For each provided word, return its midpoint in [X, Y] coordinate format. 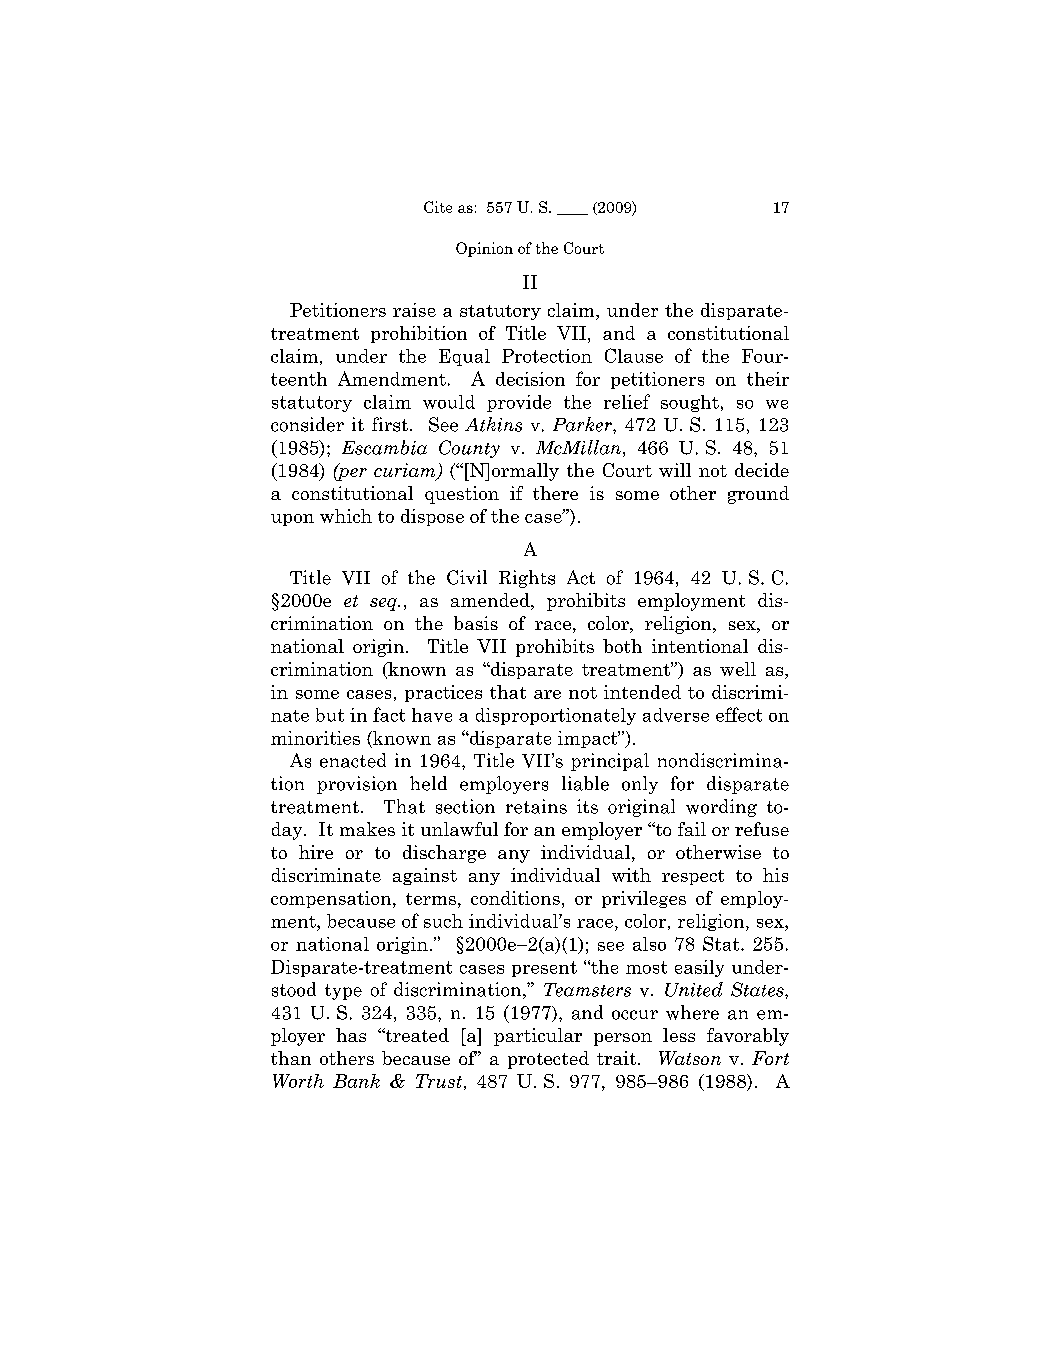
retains [536, 806]
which [346, 516]
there [555, 493]
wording [721, 808]
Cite [438, 207]
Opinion [484, 249]
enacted [353, 760]
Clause [634, 355]
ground [758, 495]
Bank [356, 1081]
